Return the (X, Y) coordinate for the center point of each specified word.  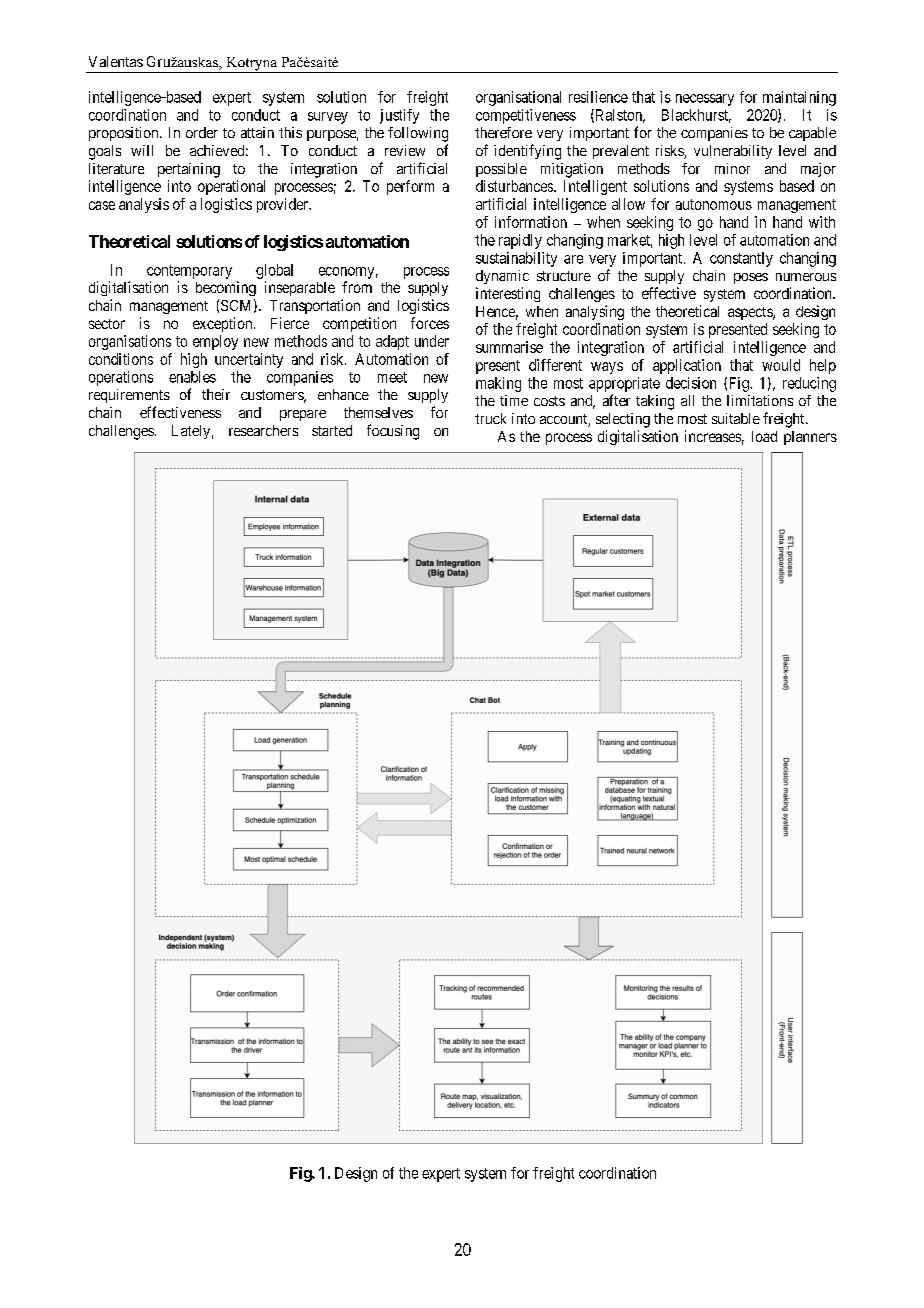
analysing (595, 312)
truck (490, 418)
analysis (144, 205)
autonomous (714, 204)
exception (224, 324)
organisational (518, 98)
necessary (705, 100)
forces (430, 323)
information (531, 222)
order (202, 132)
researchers (263, 430)
